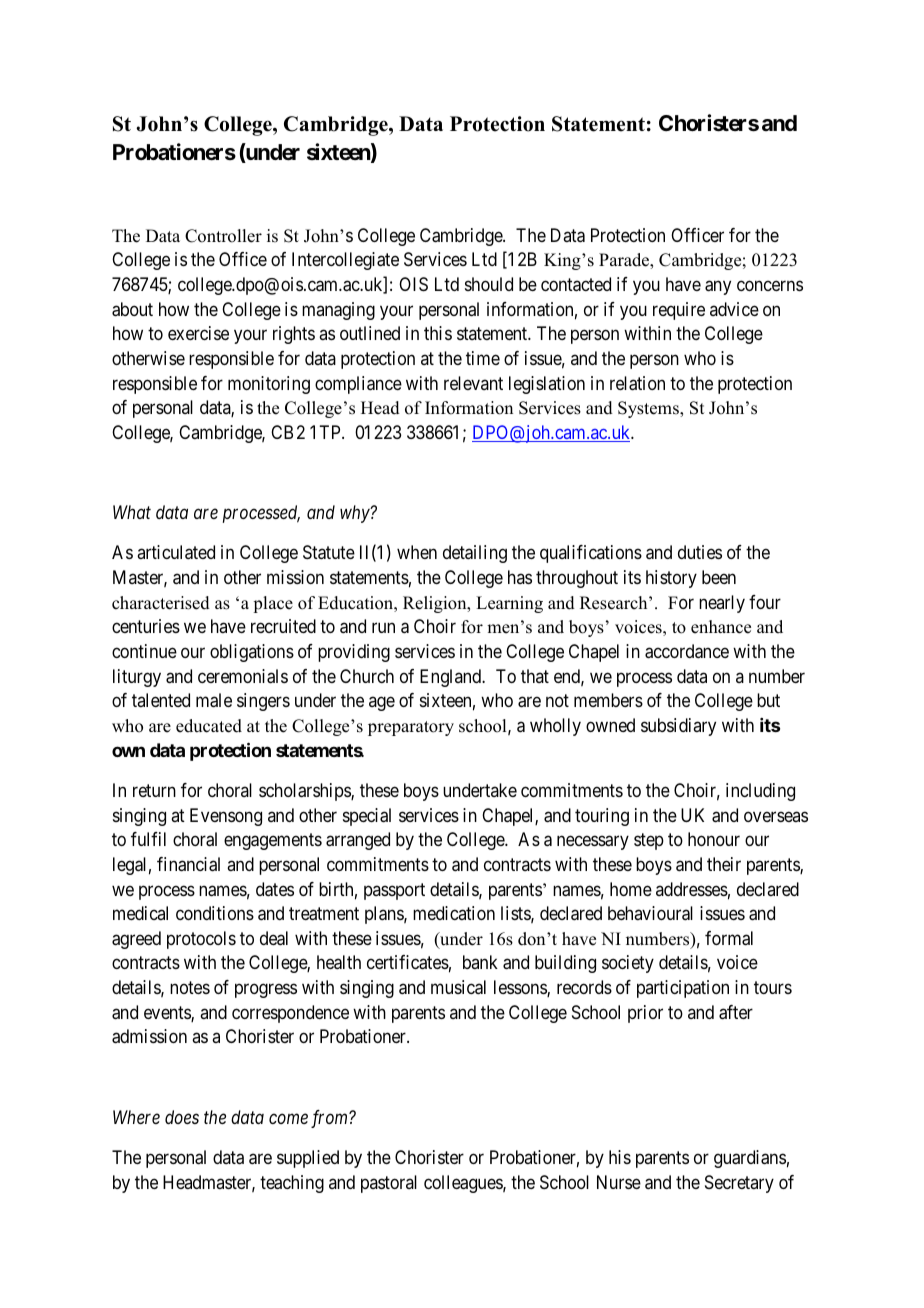 Image resolution: width=924 pixels, height=1308 pixels. Describe the element at coordinates (201, 940) in the screenshot. I see `protocols` at that location.
